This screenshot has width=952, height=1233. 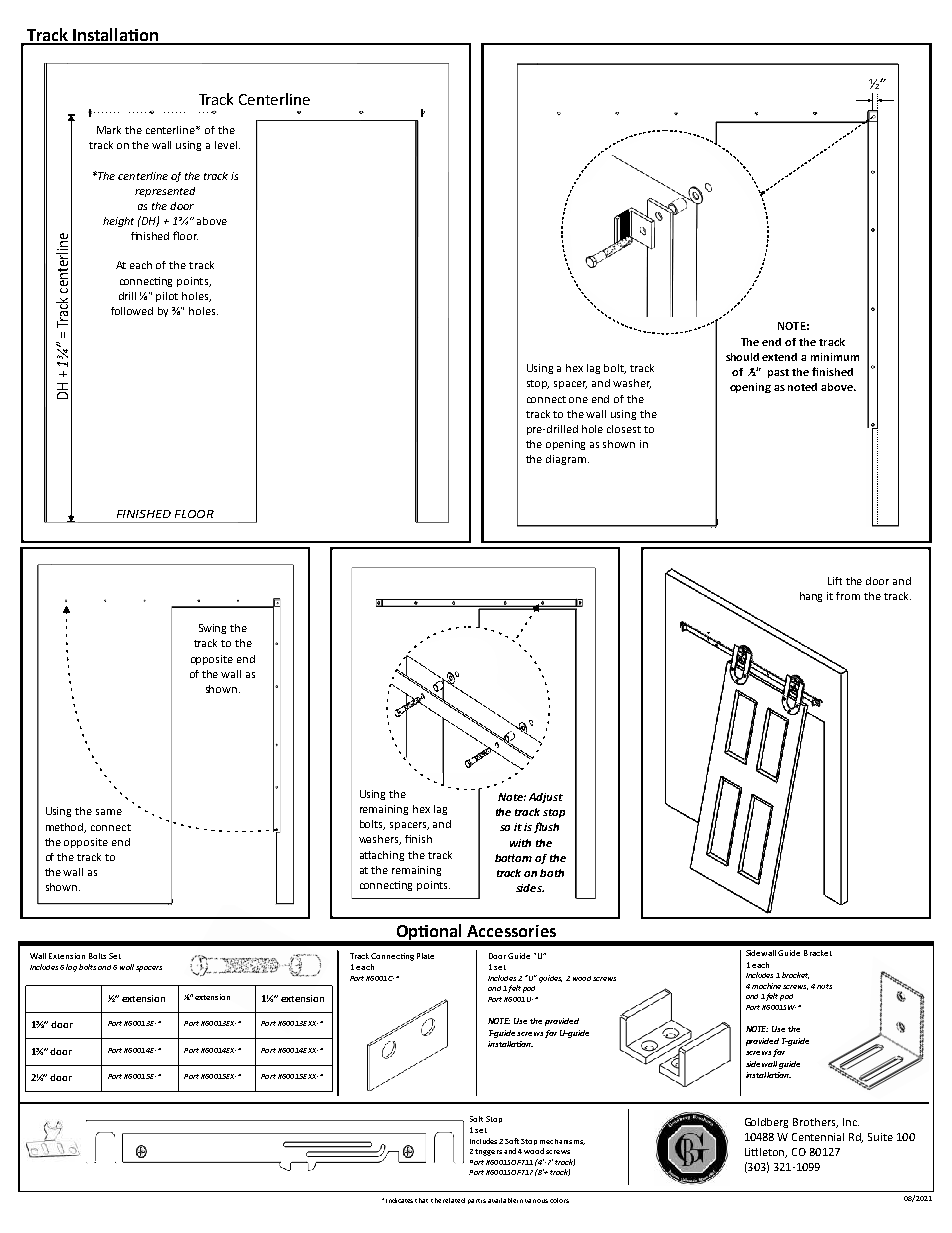 I want to click on Swing, so click(x=212, y=629).
